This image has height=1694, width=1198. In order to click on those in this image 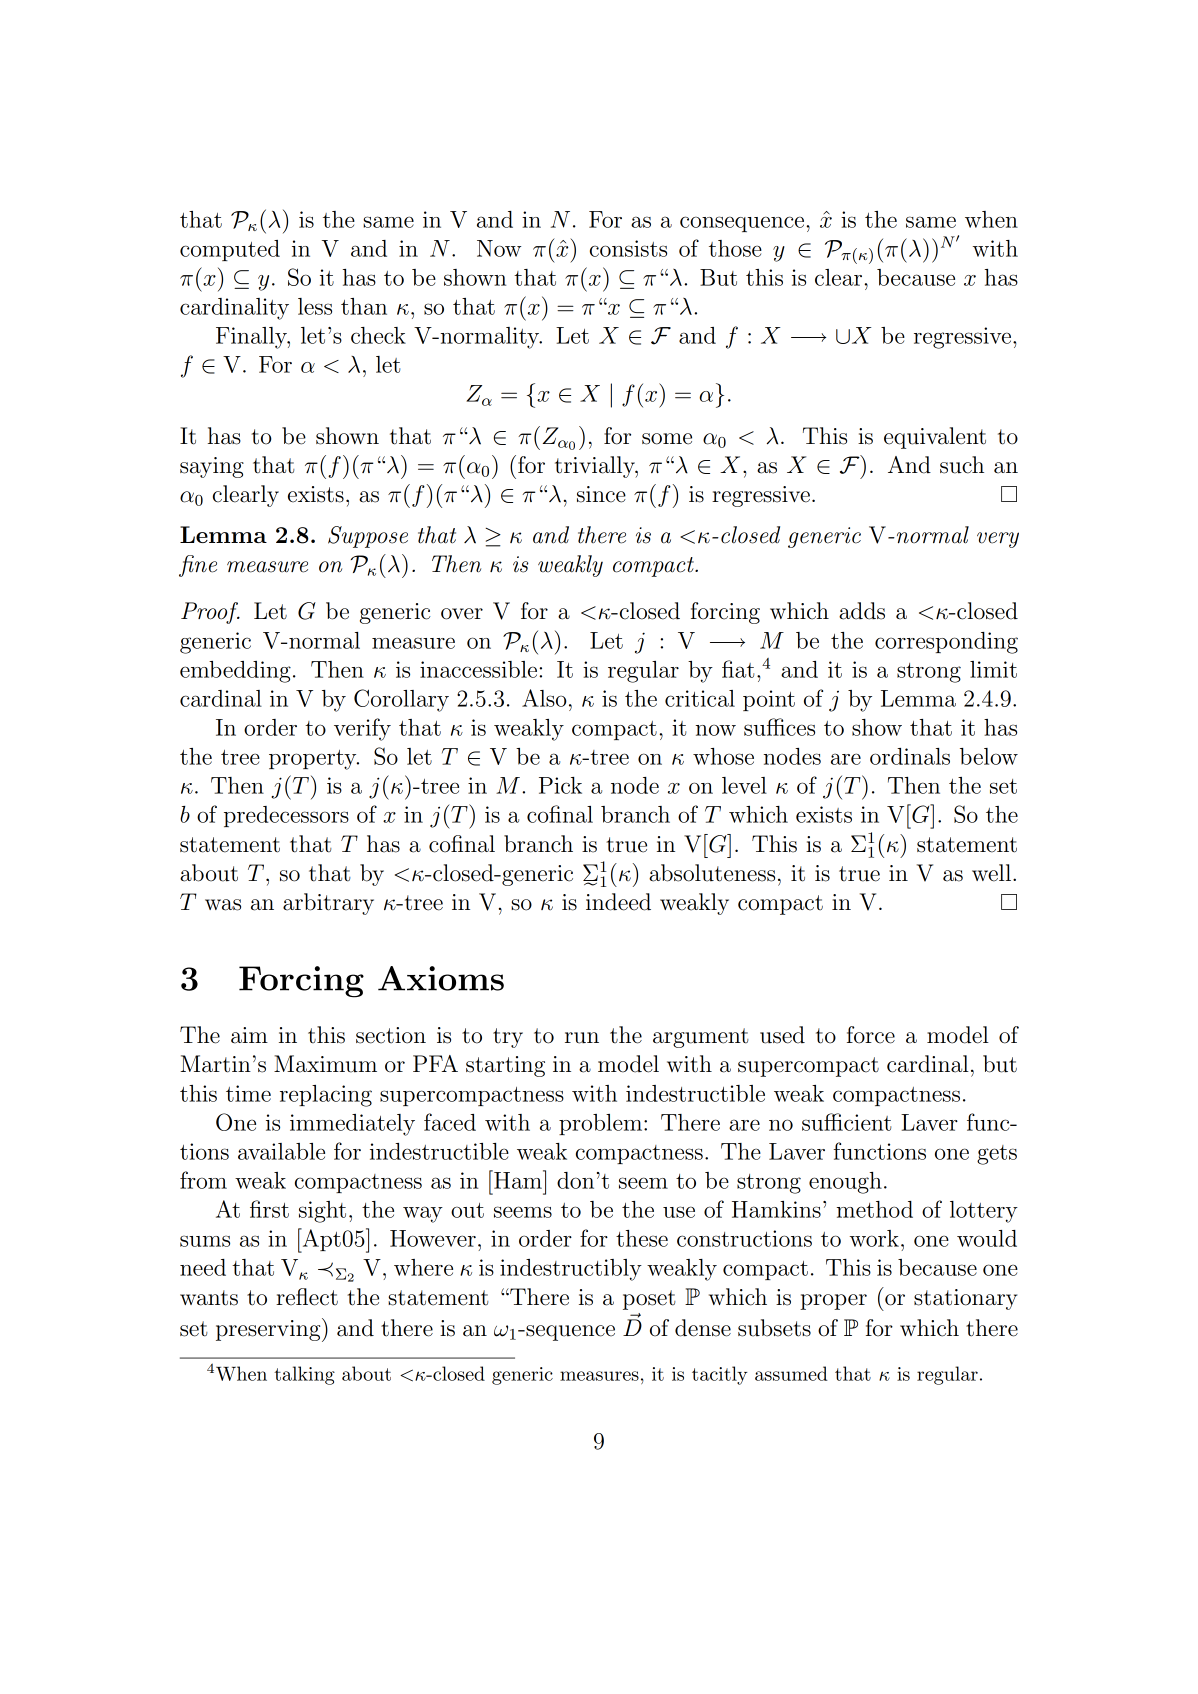, I will do `click(735, 248)`.
